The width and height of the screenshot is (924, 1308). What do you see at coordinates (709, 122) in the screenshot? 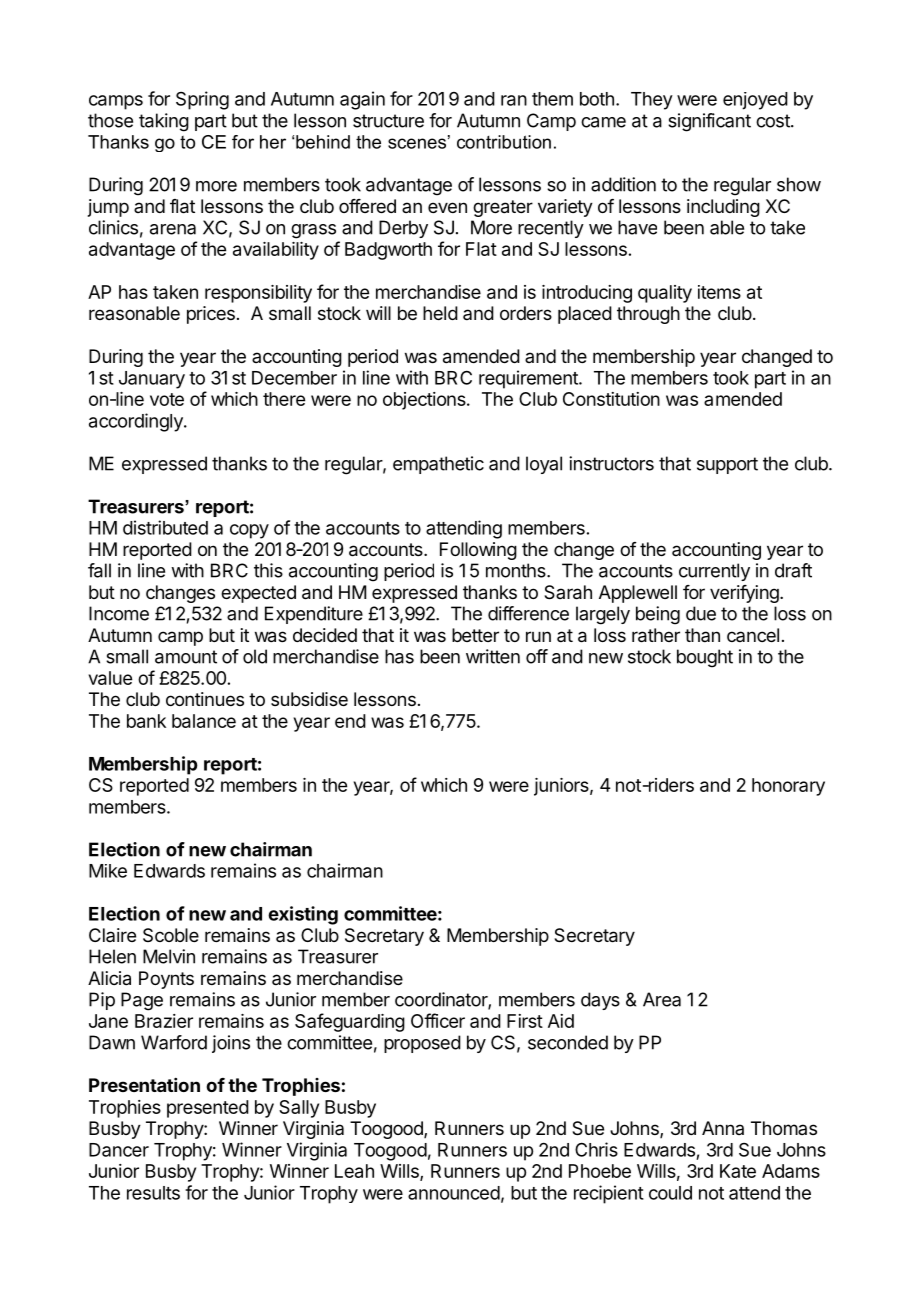
I see `significant` at bounding box center [709, 122].
